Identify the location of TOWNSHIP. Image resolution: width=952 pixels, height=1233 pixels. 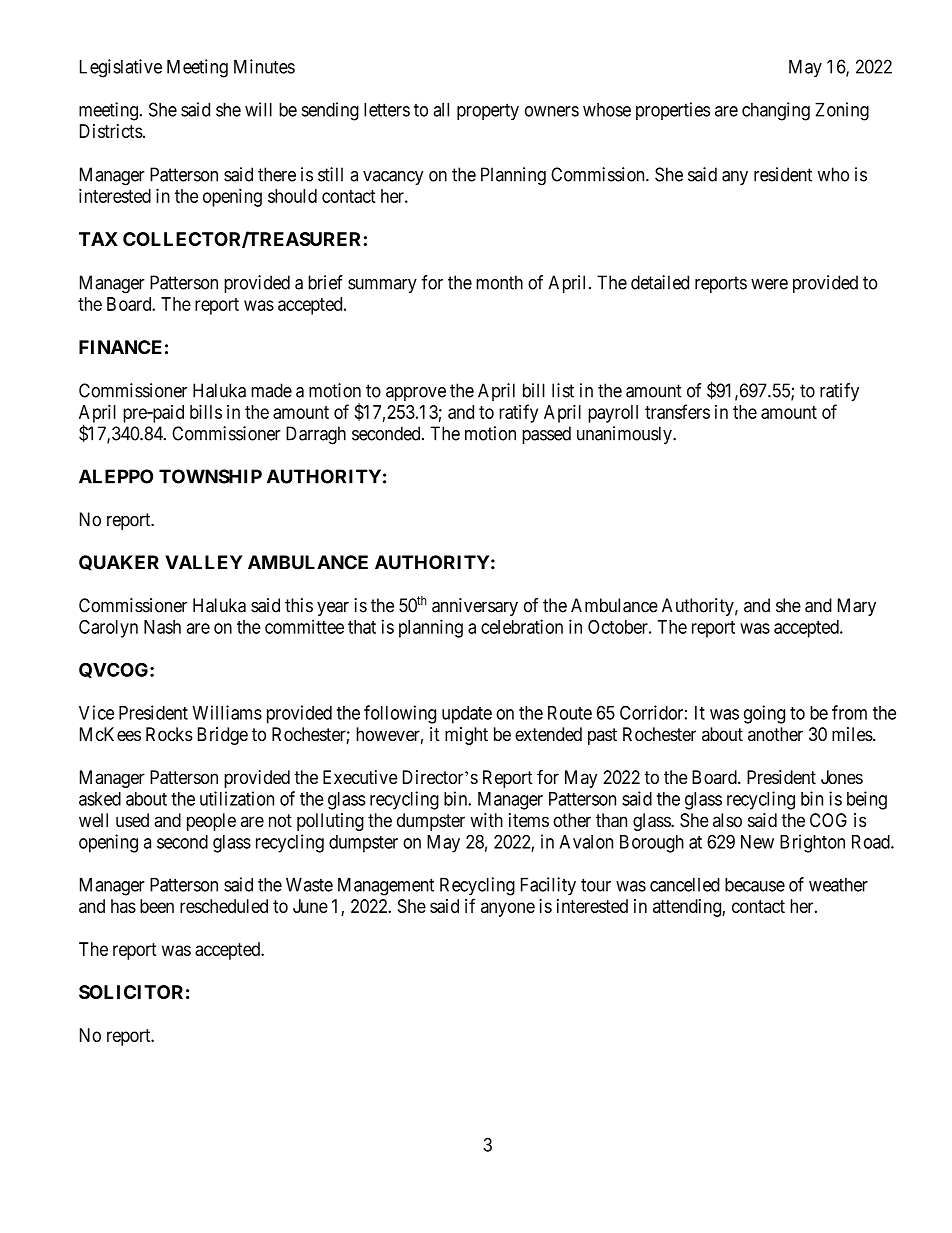
(210, 476).
